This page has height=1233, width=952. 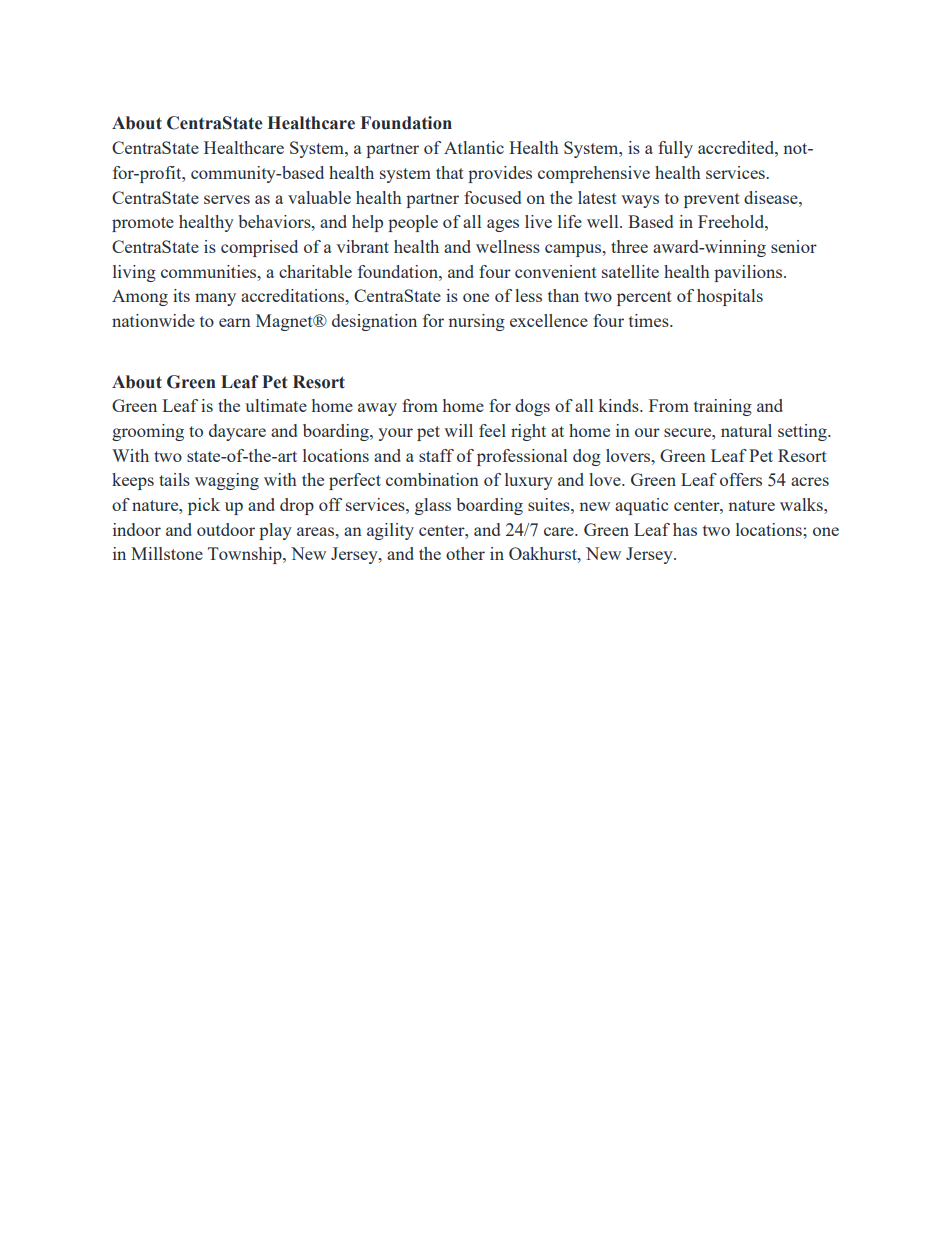 What do you see at coordinates (474, 147) in the page?
I see `Atlantic` at bounding box center [474, 147].
